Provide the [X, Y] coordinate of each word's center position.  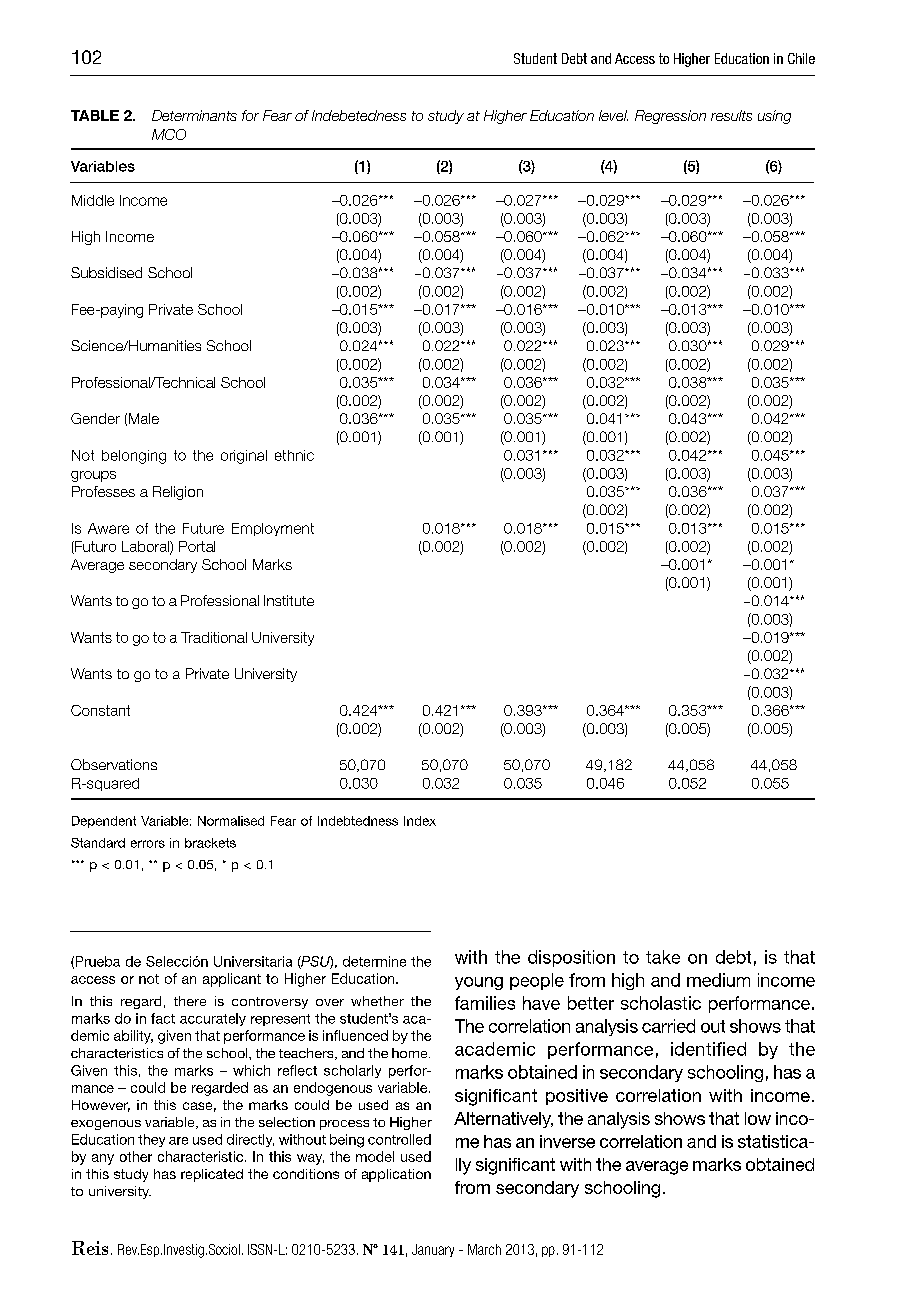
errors [148, 844]
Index [420, 821]
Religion [178, 493]
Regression [670, 117]
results [731, 115]
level [613, 115]
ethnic [294, 455]
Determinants [194, 115]
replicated [212, 1175]
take [663, 957]
